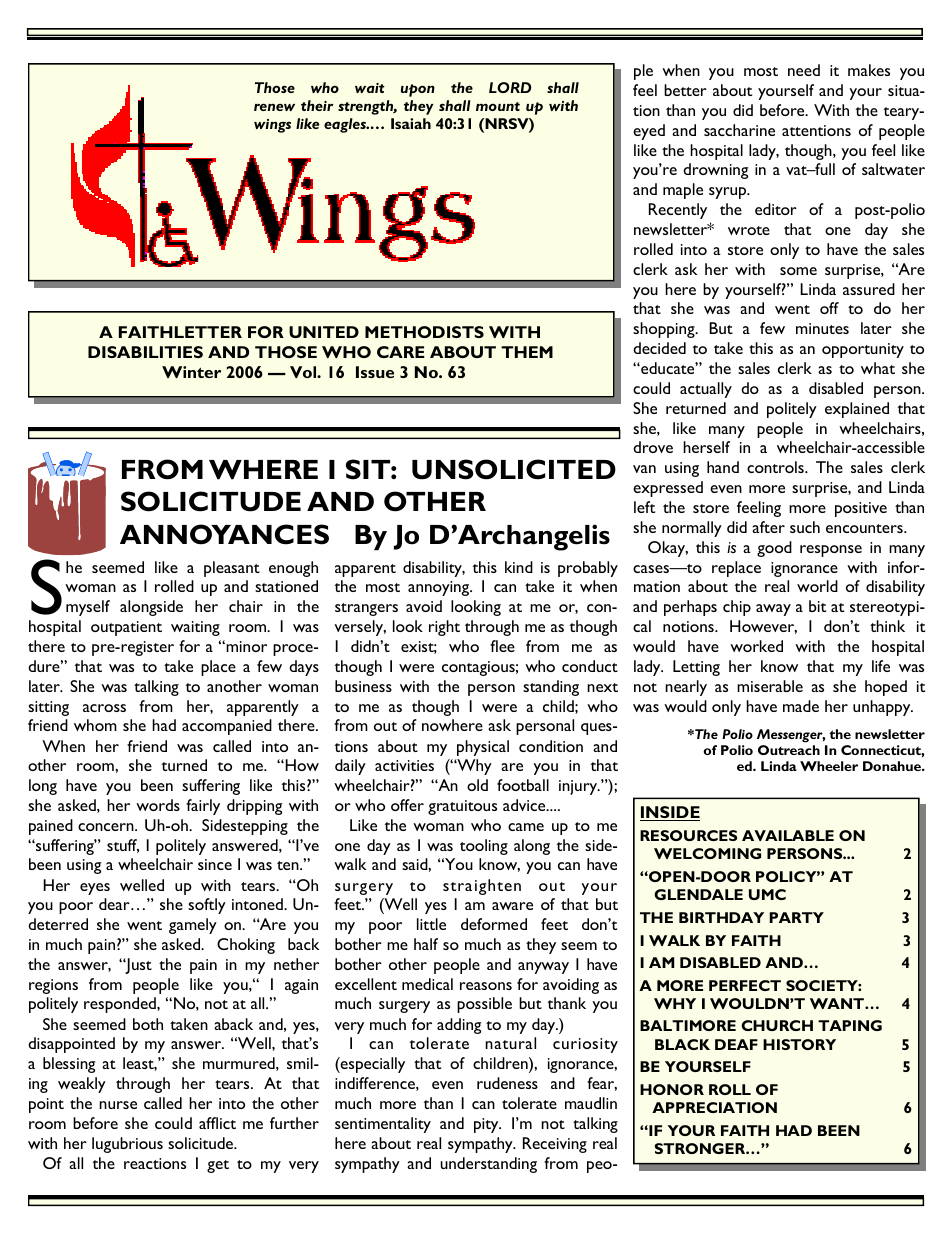  Describe the element at coordinates (498, 106) in the screenshot. I see `mount` at that location.
